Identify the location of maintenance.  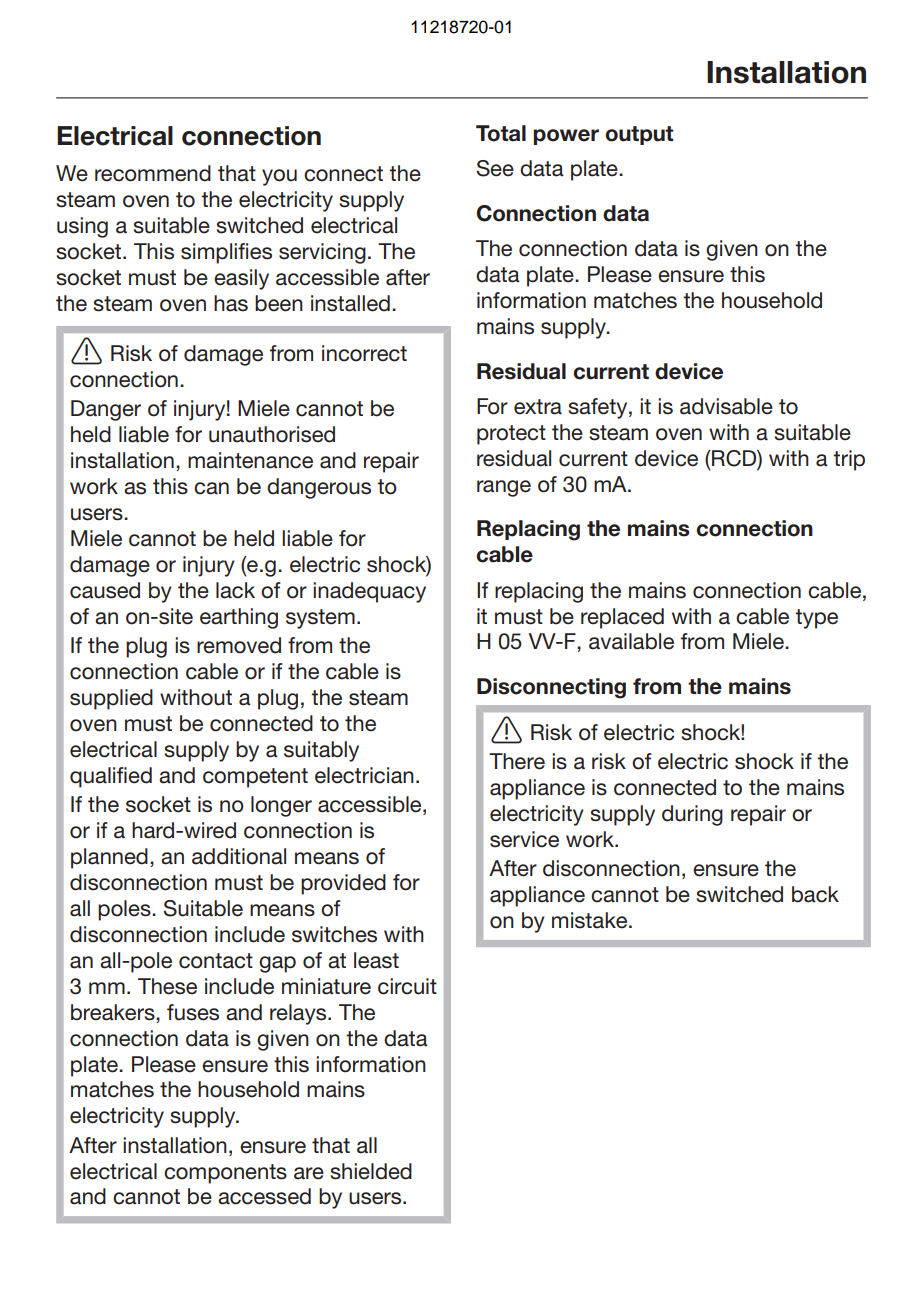
(250, 460).
